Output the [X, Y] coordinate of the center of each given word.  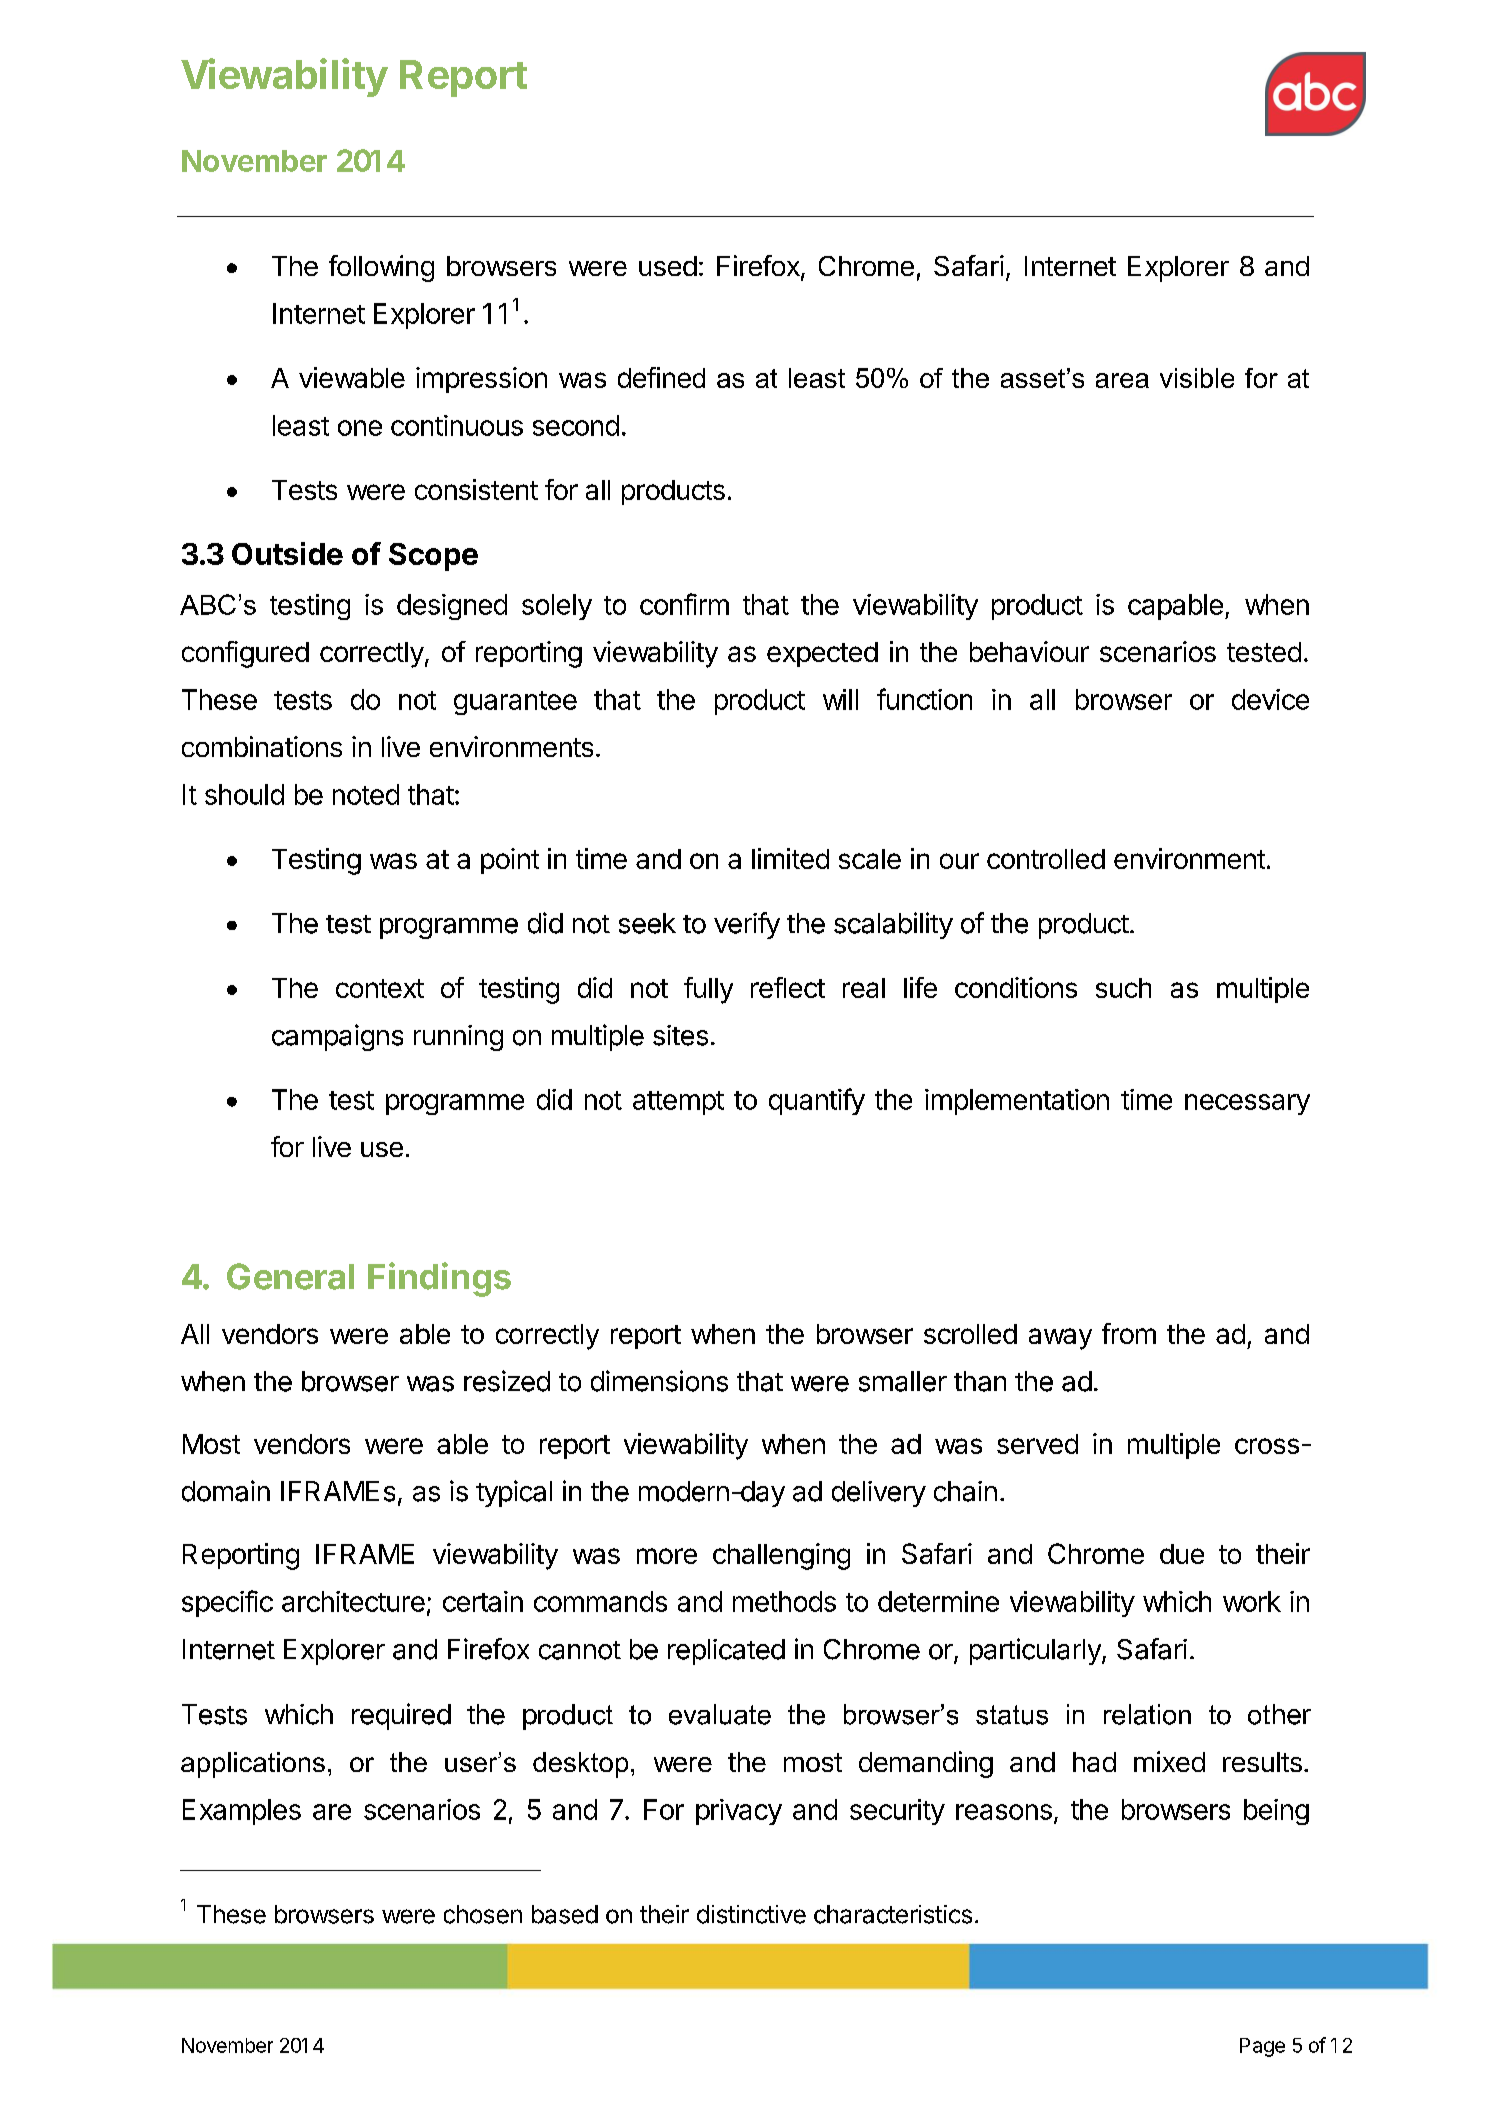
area [1122, 380]
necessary [1247, 1104]
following [381, 268]
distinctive [751, 1914]
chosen [483, 1914]
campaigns [337, 1037]
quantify [817, 1101]
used [668, 266]
